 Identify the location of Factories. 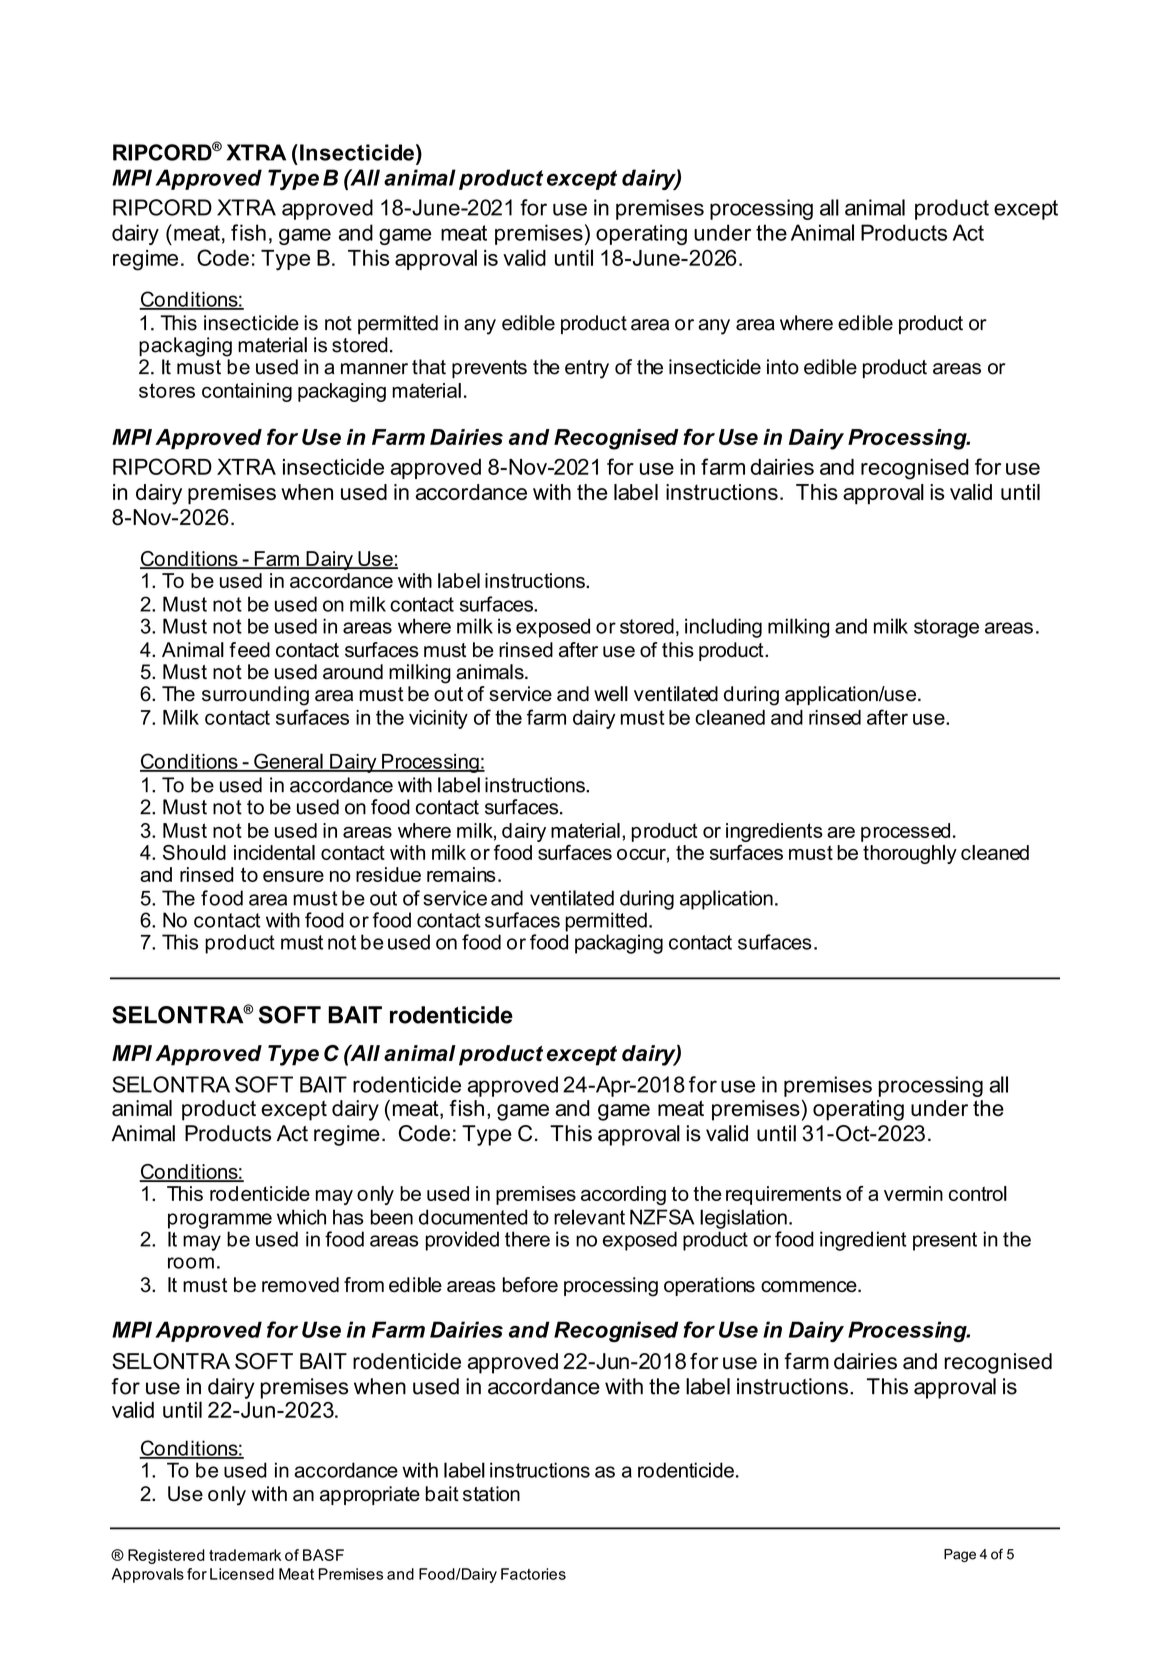
(533, 1574).
